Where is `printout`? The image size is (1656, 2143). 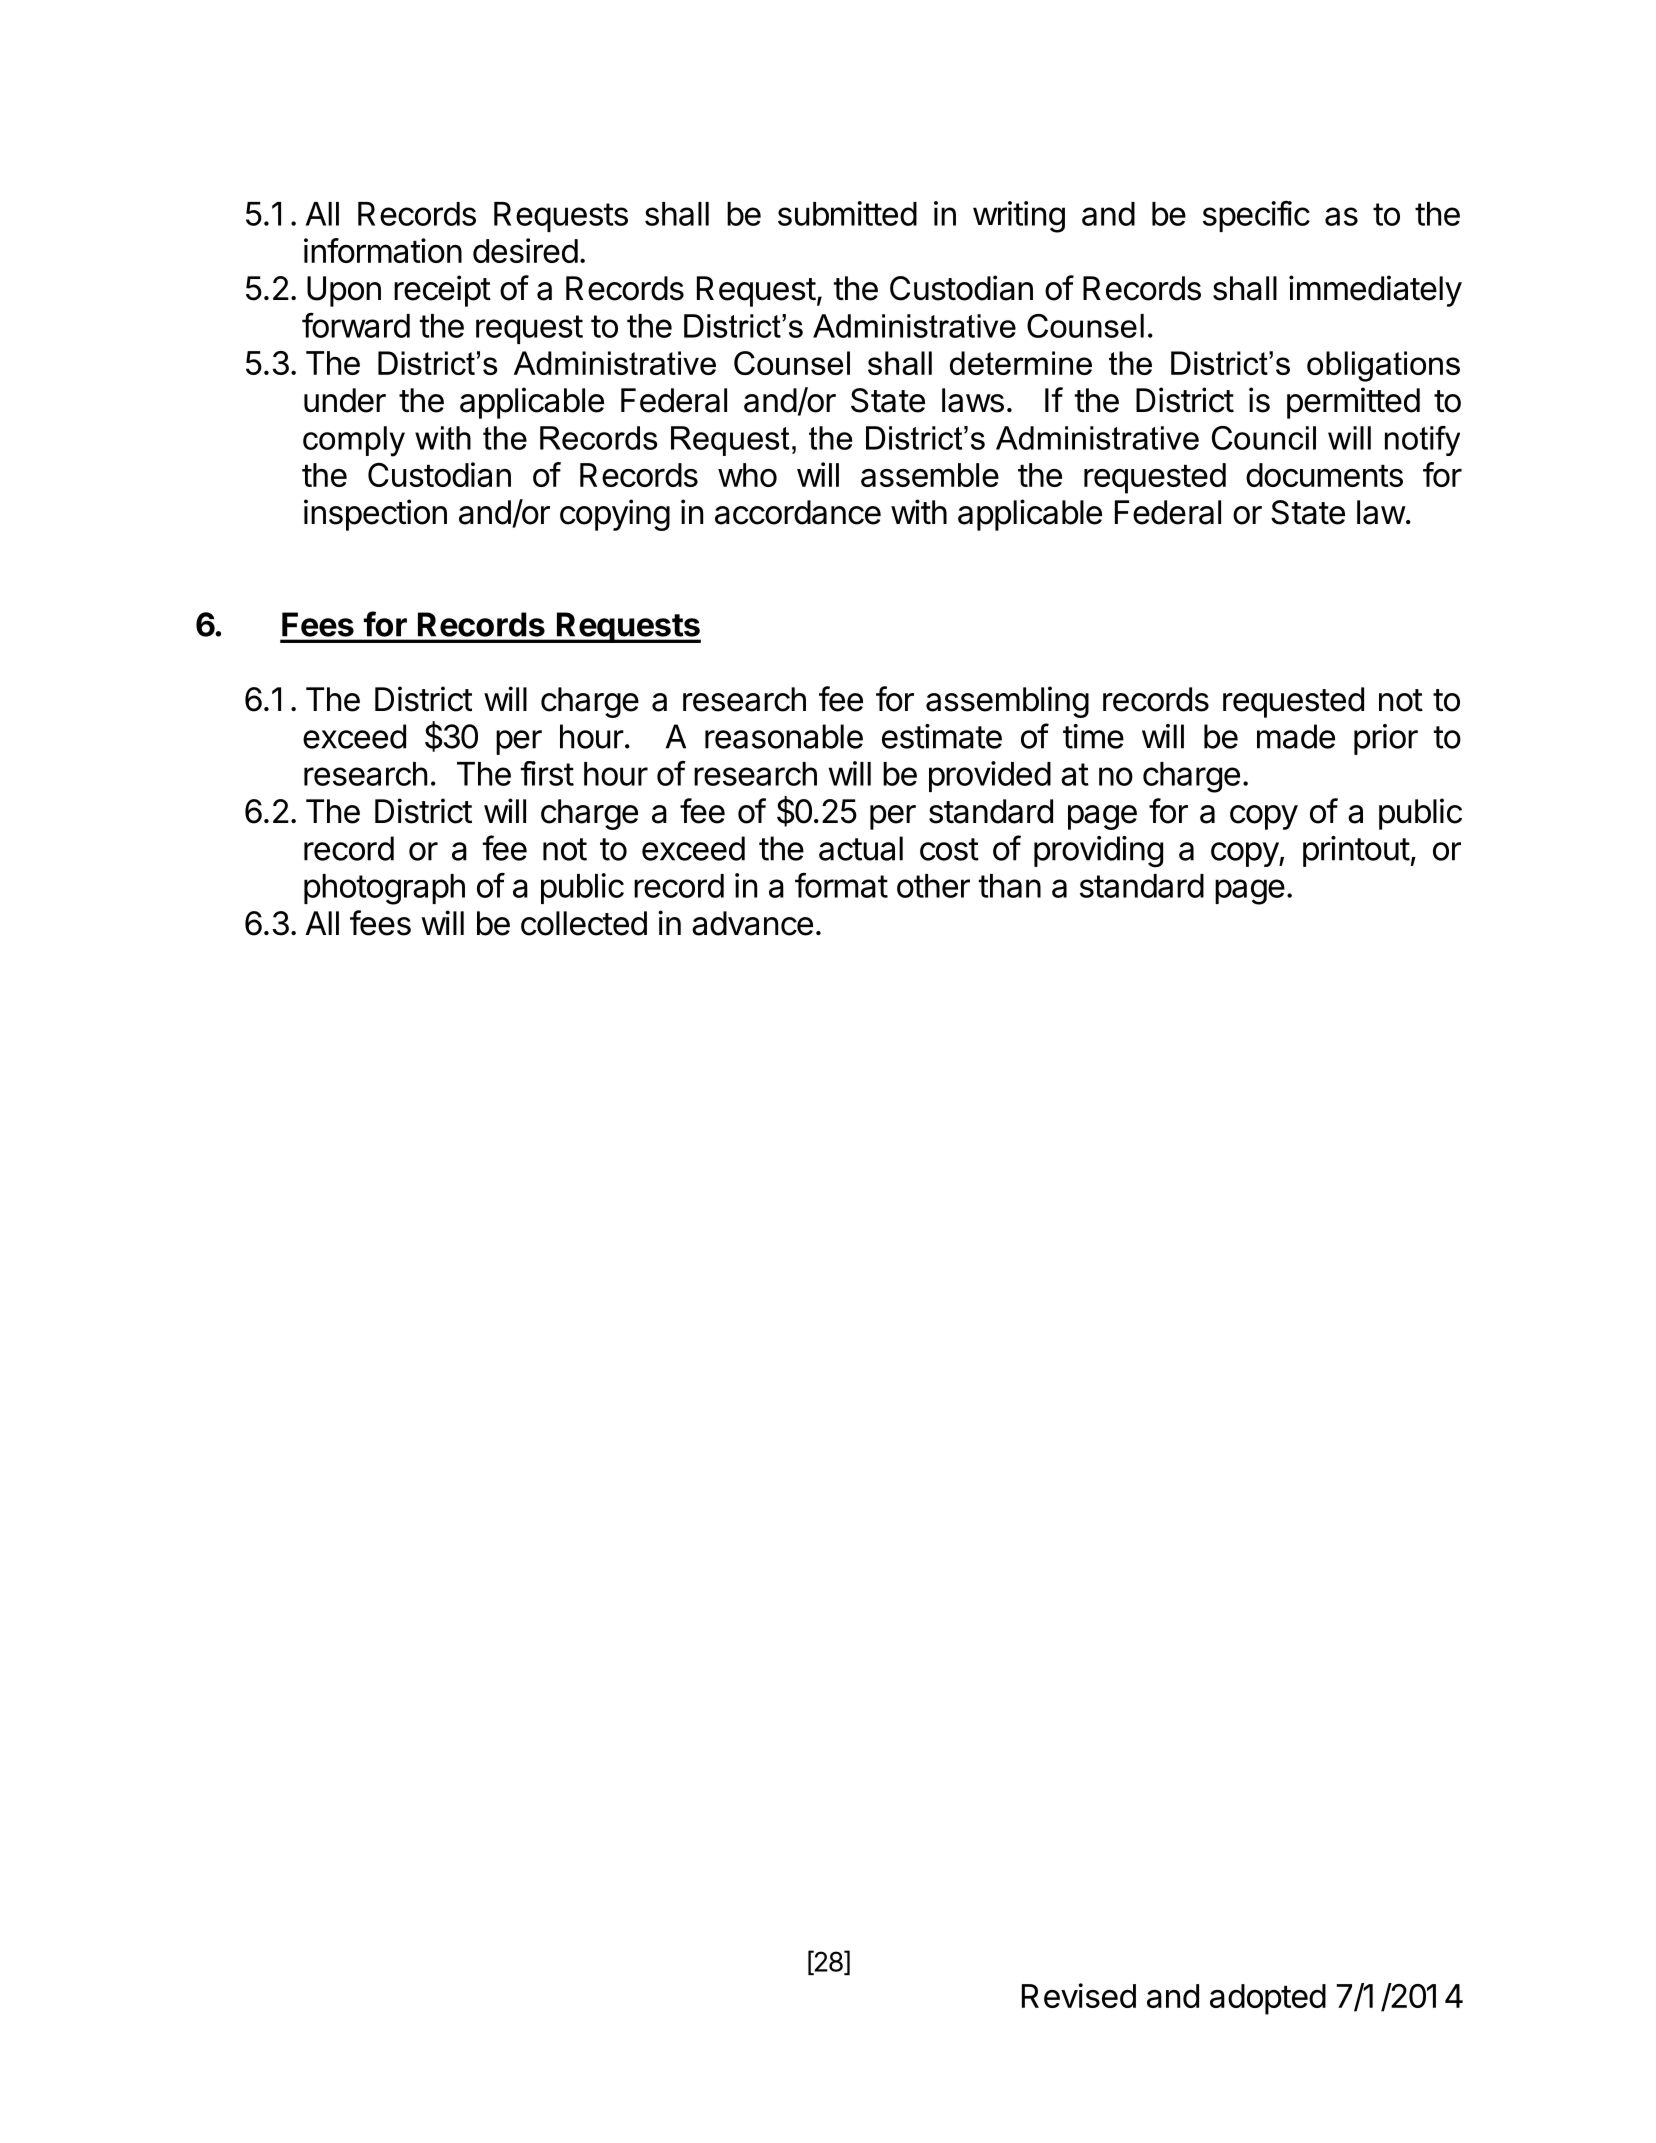 printout is located at coordinates (1356, 851).
